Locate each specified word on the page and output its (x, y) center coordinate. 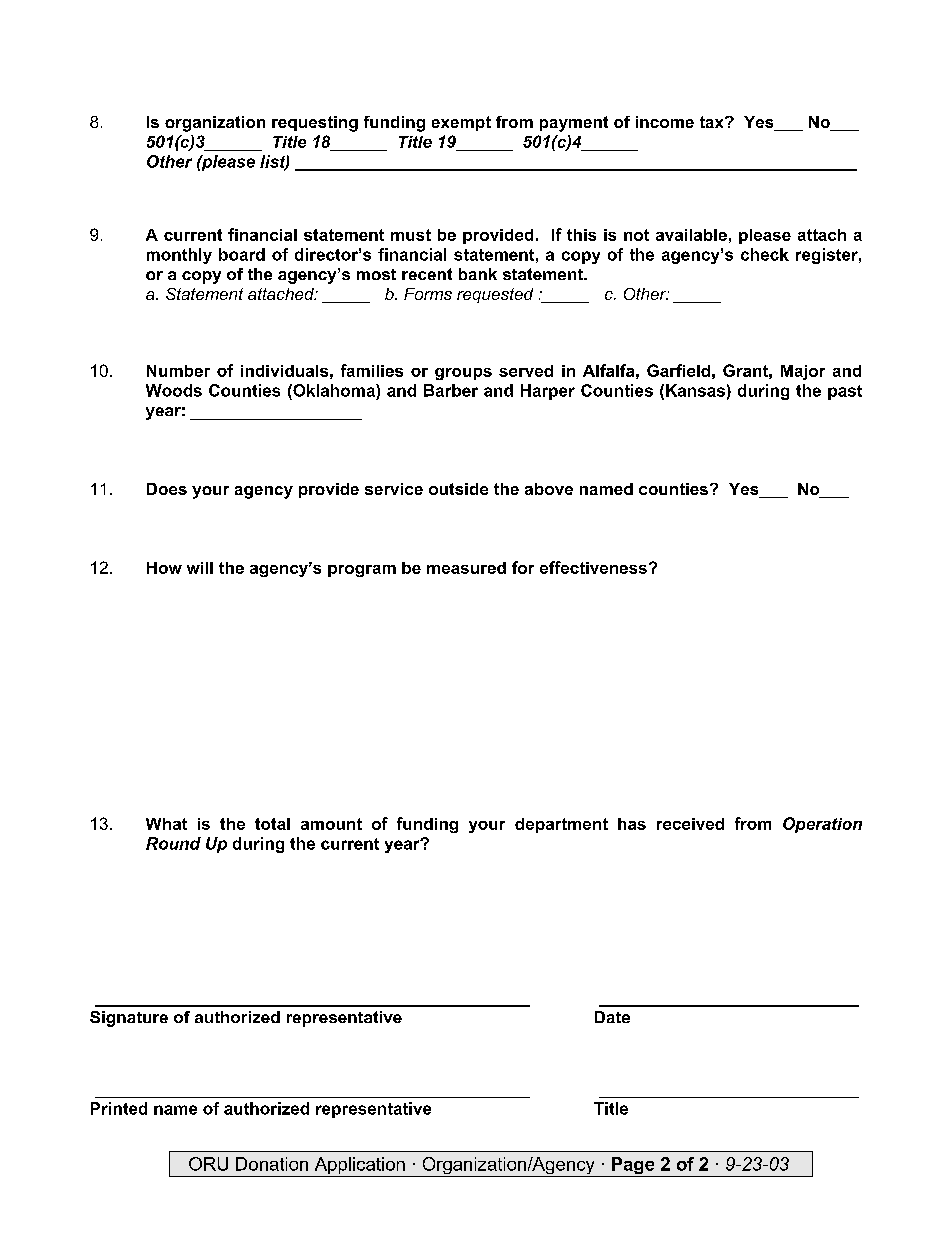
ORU (208, 1164)
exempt (461, 123)
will (200, 568)
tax (713, 122)
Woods (174, 390)
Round (173, 843)
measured (466, 568)
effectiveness (593, 567)
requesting (315, 124)
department (561, 825)
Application (359, 1167)
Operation (822, 825)
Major (803, 372)
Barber (451, 390)
